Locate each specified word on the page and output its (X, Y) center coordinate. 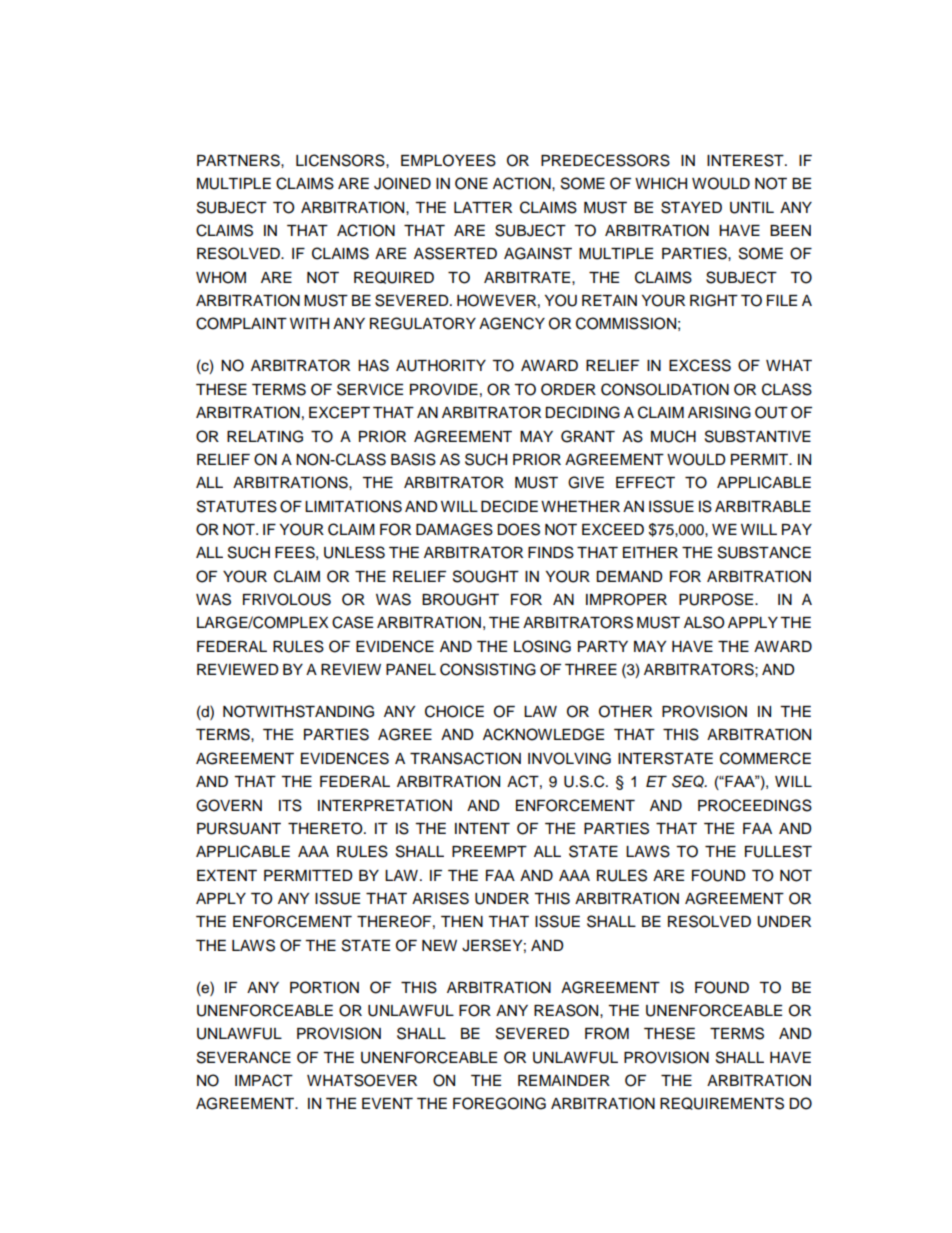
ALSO (704, 622)
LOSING (542, 646)
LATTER (483, 207)
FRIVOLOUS (287, 599)
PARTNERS (239, 160)
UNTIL (752, 208)
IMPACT (264, 1080)
